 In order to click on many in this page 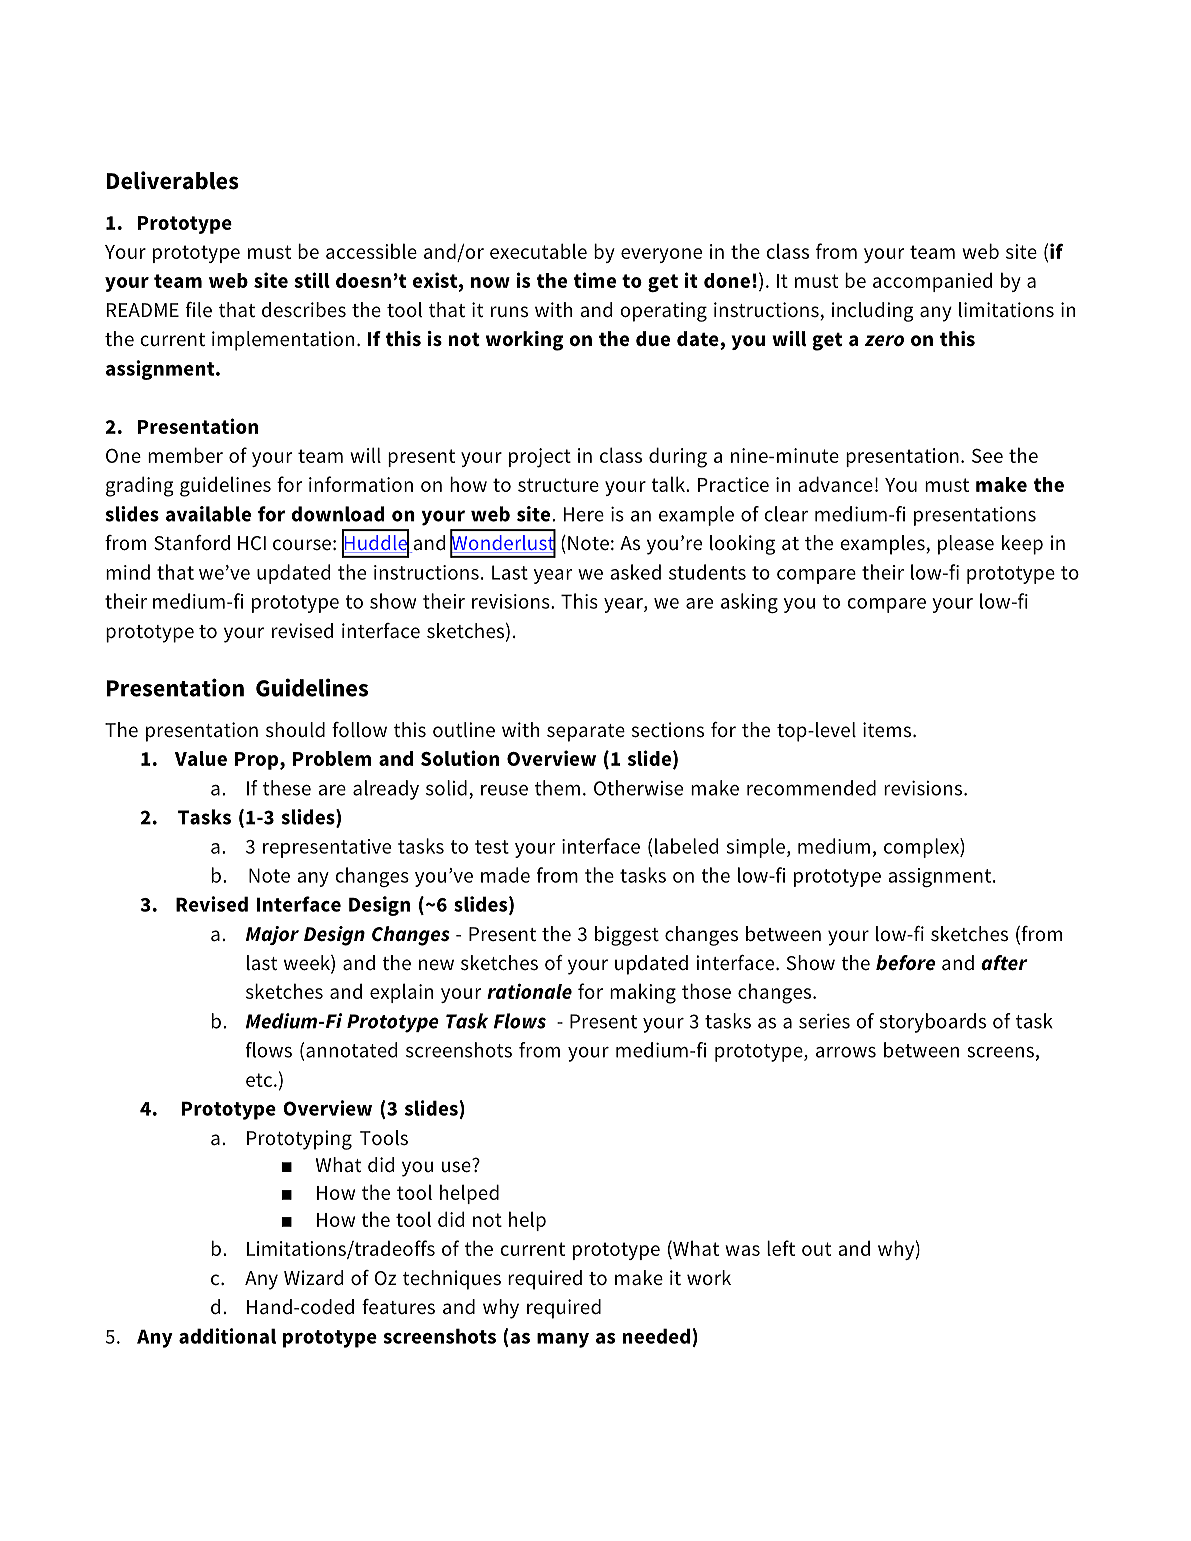, I will do `click(563, 1340)`.
